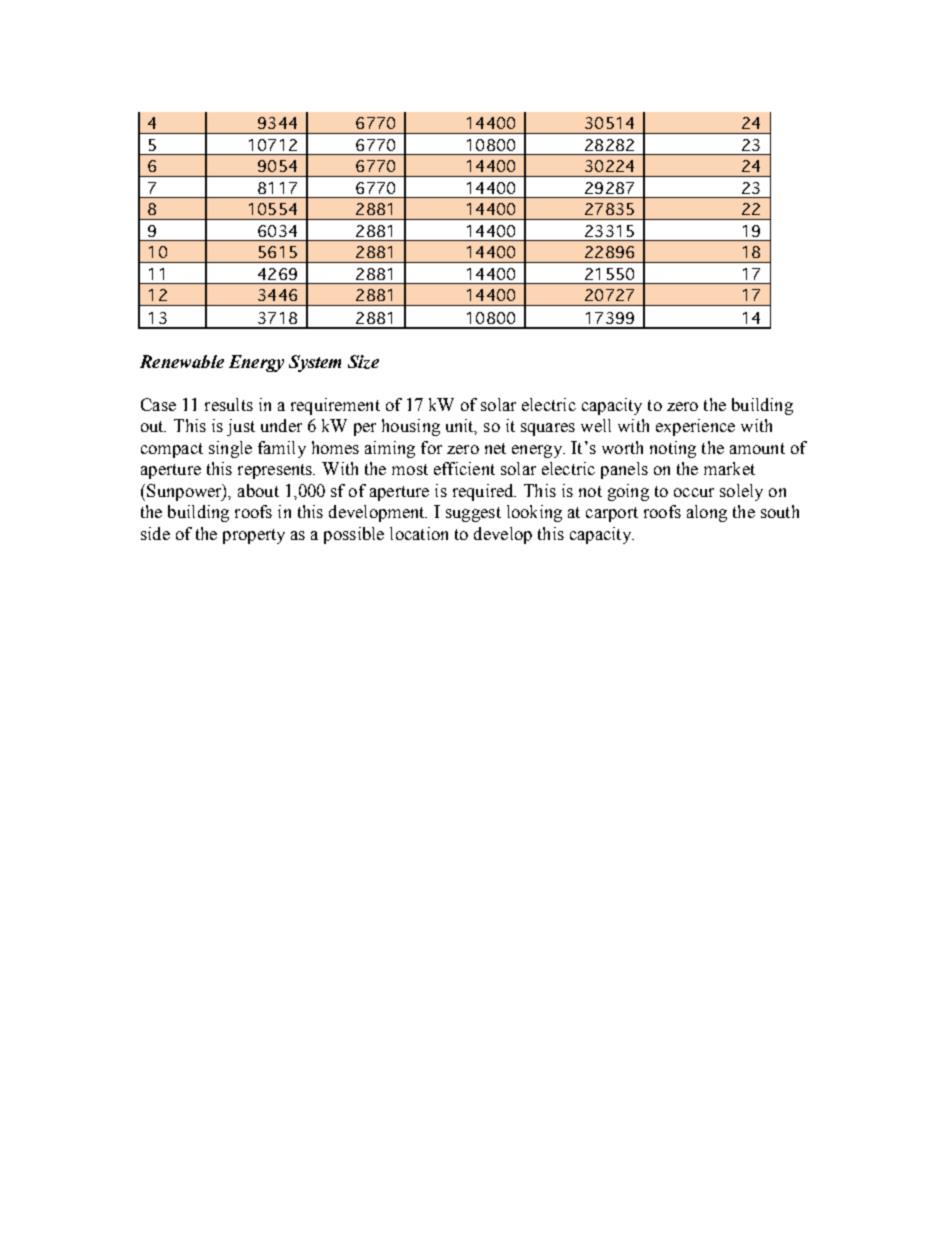 This document has height=1233, width=952. Describe the element at coordinates (729, 468) in the document. I see `market` at that location.
